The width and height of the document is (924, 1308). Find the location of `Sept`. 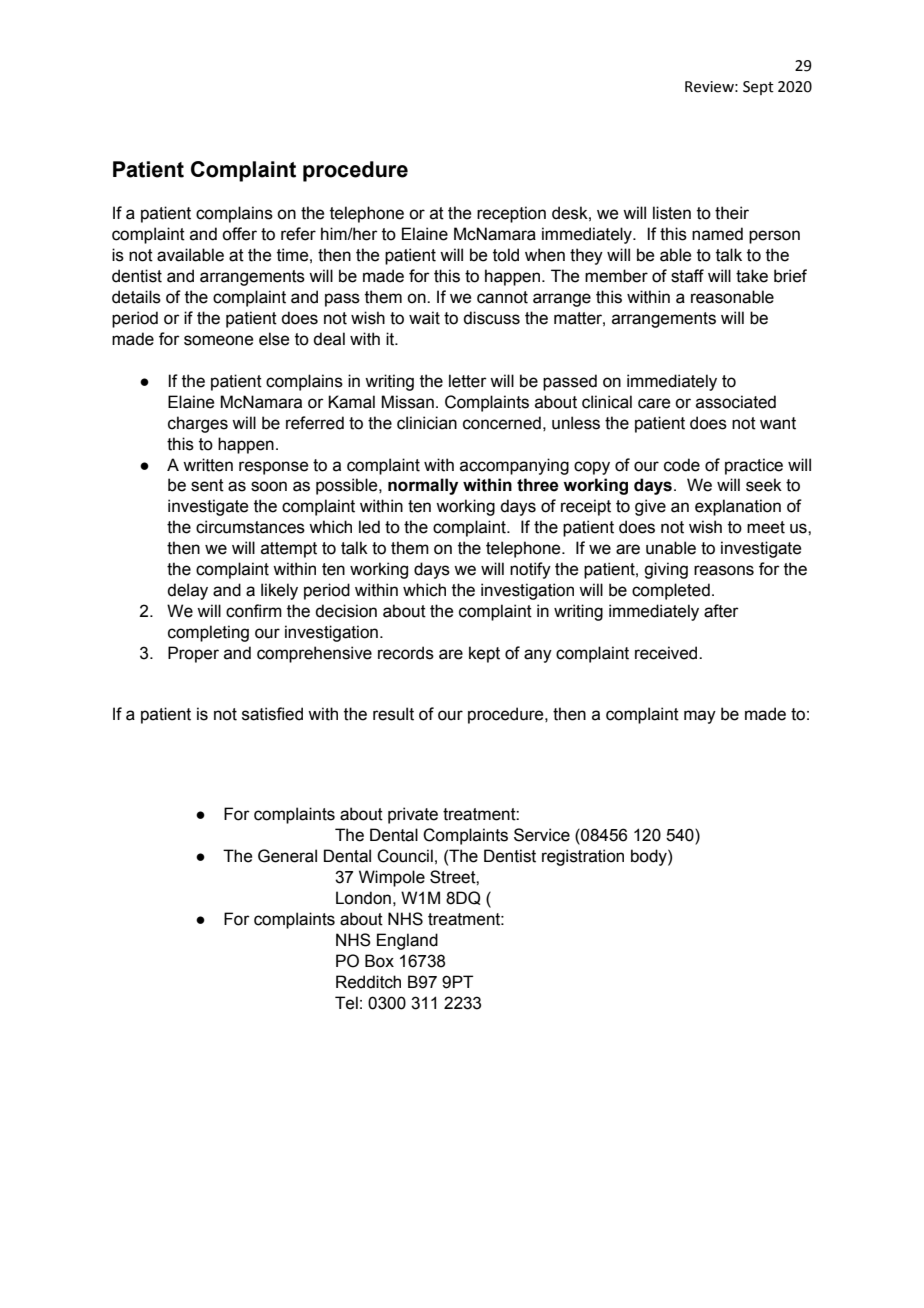

Sept is located at coordinates (758, 88).
